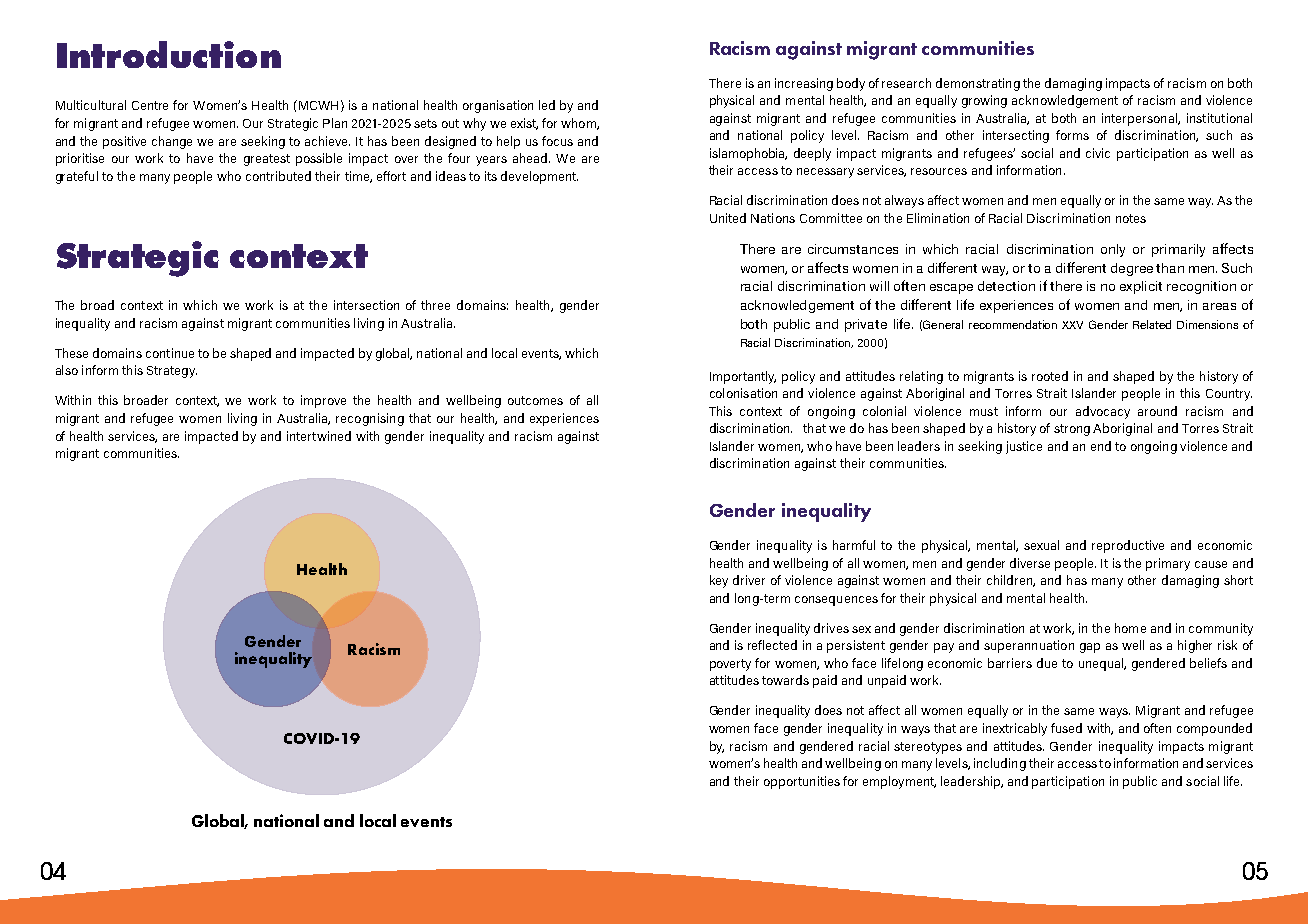 This document has height=924, width=1308. Describe the element at coordinates (978, 84) in the document. I see `demonstrating` at that location.
